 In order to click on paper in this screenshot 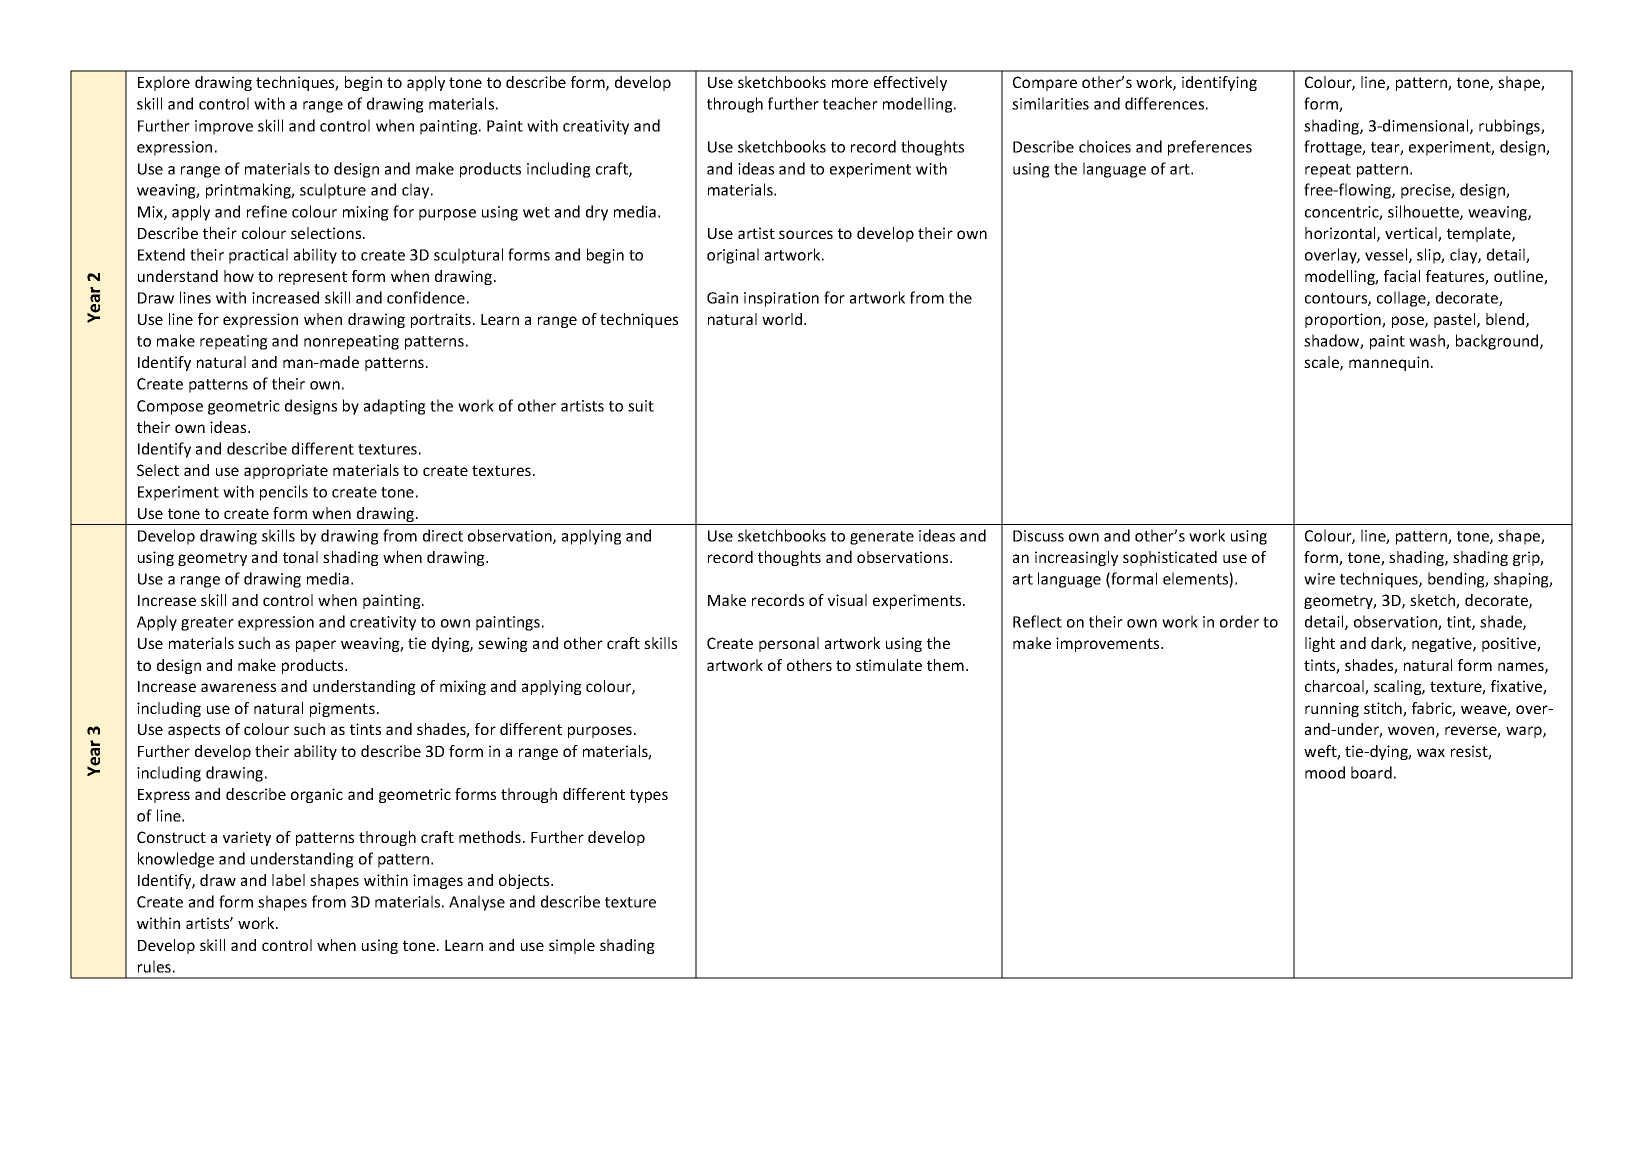, I will do `click(316, 646)`.
